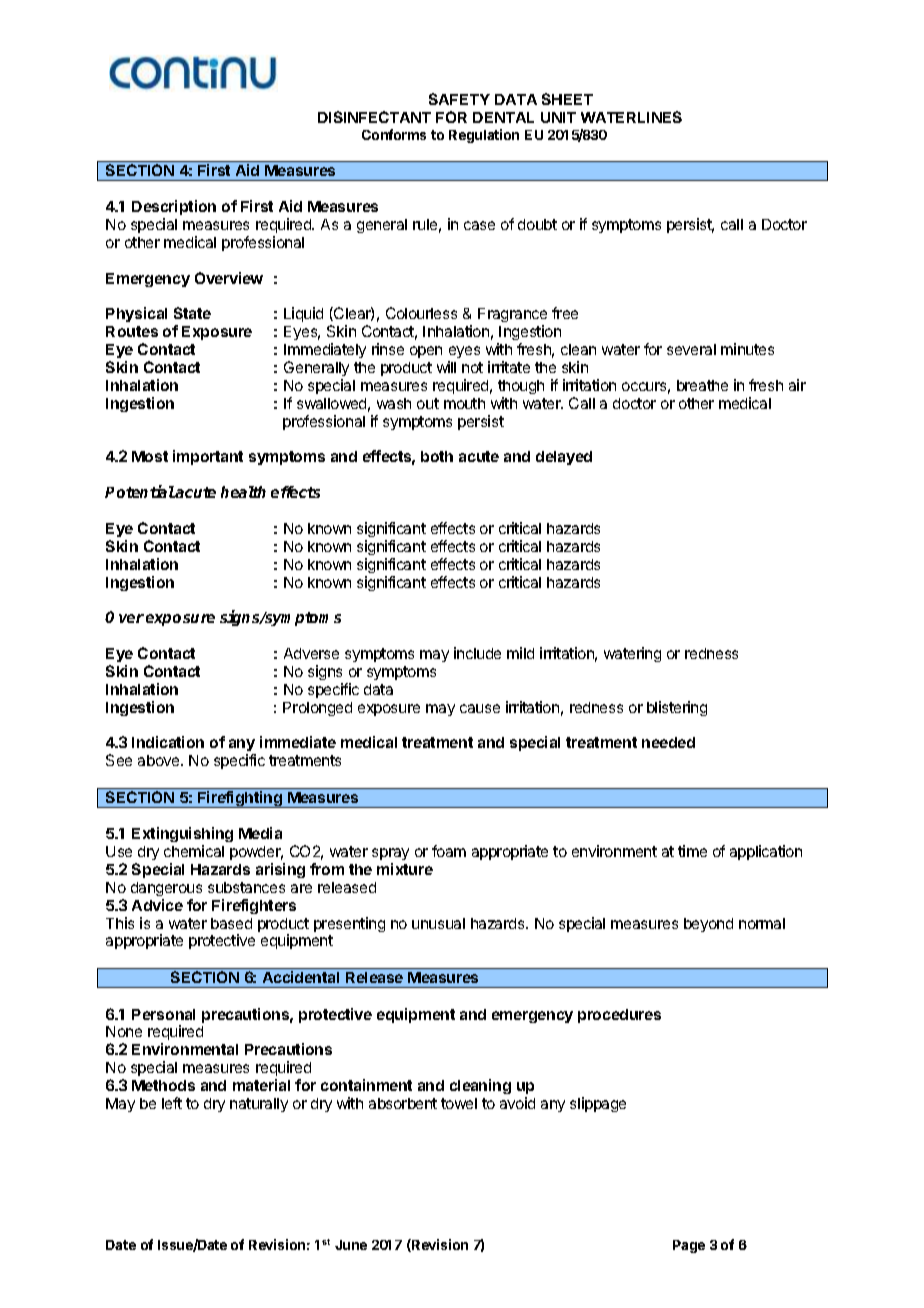  I want to click on Firefighting, so click(240, 799).
